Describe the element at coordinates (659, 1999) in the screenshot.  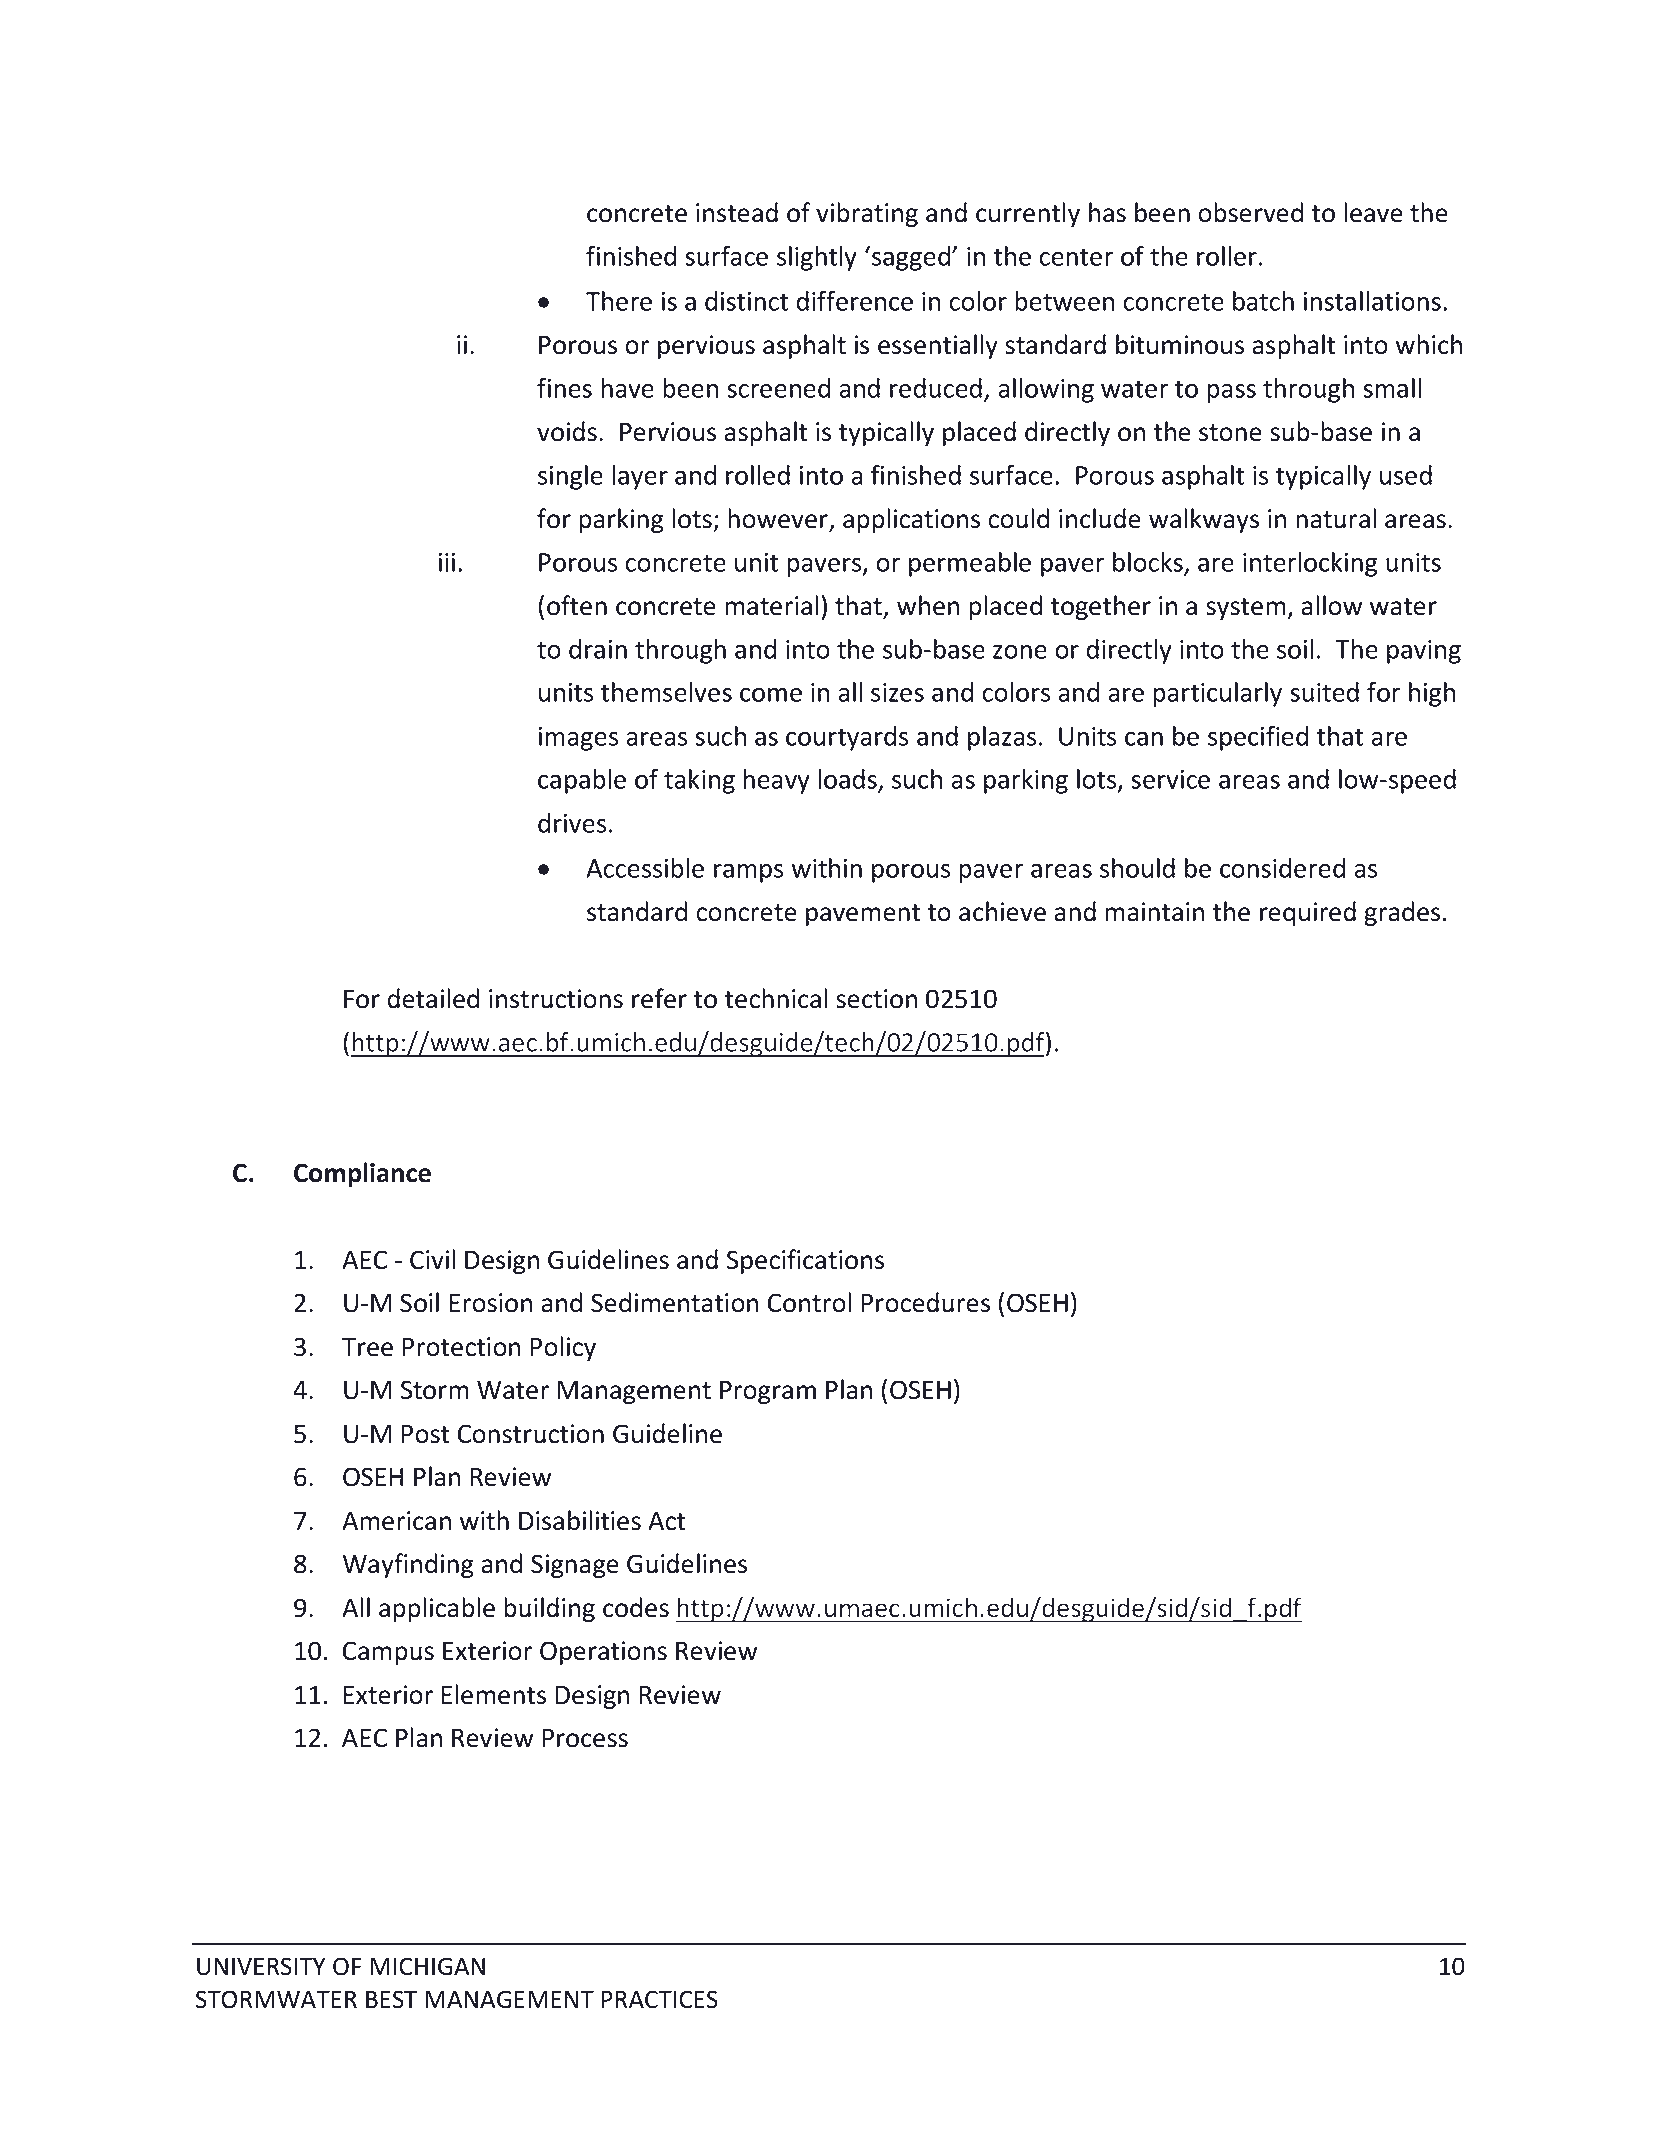
I see `PRACTICES` at that location.
